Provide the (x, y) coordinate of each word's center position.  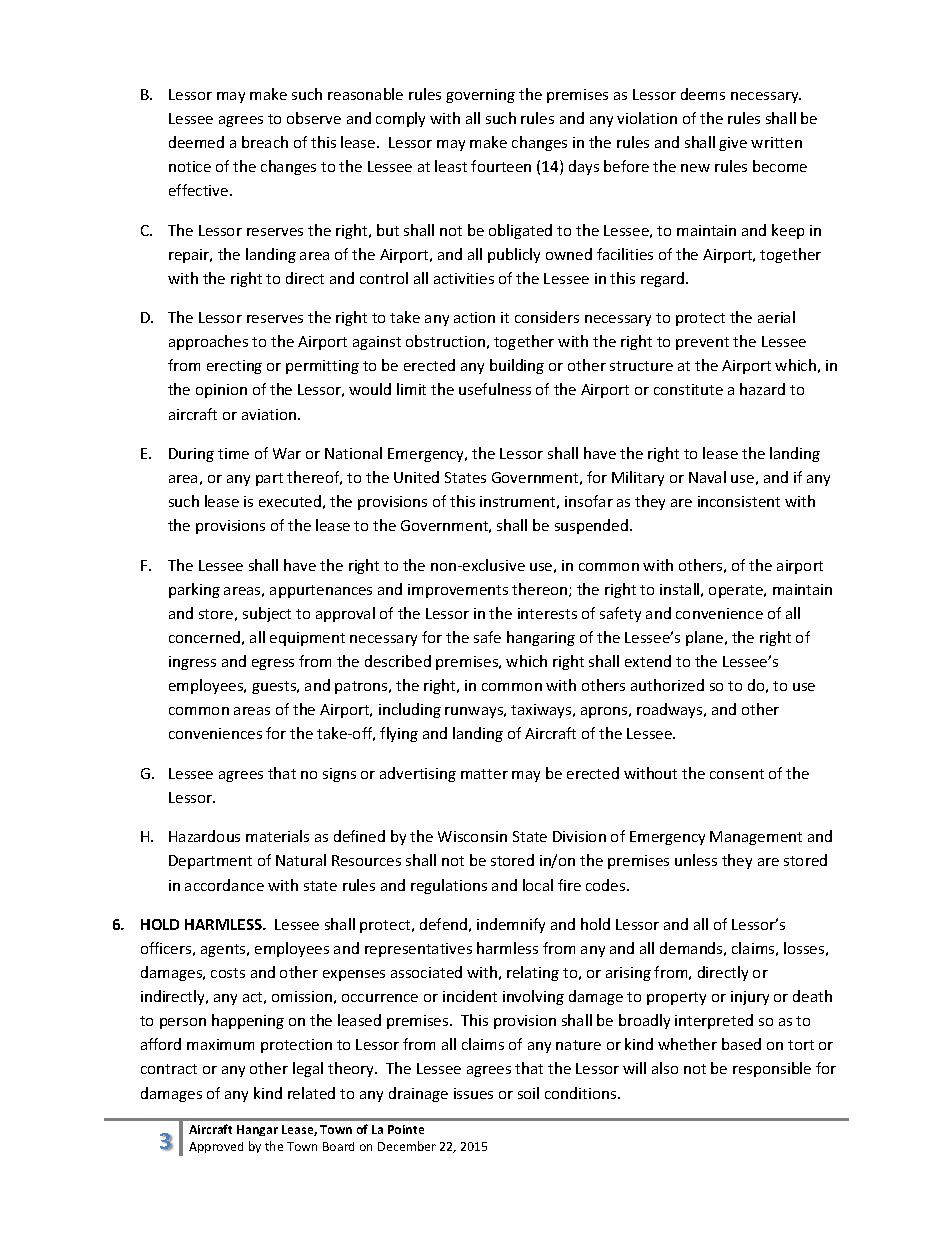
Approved (216, 1147)
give (733, 144)
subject (267, 614)
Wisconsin (472, 836)
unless (696, 860)
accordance (224, 885)
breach (265, 142)
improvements (458, 591)
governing (480, 96)
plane (706, 638)
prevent (702, 343)
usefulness (495, 389)
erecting (234, 367)
